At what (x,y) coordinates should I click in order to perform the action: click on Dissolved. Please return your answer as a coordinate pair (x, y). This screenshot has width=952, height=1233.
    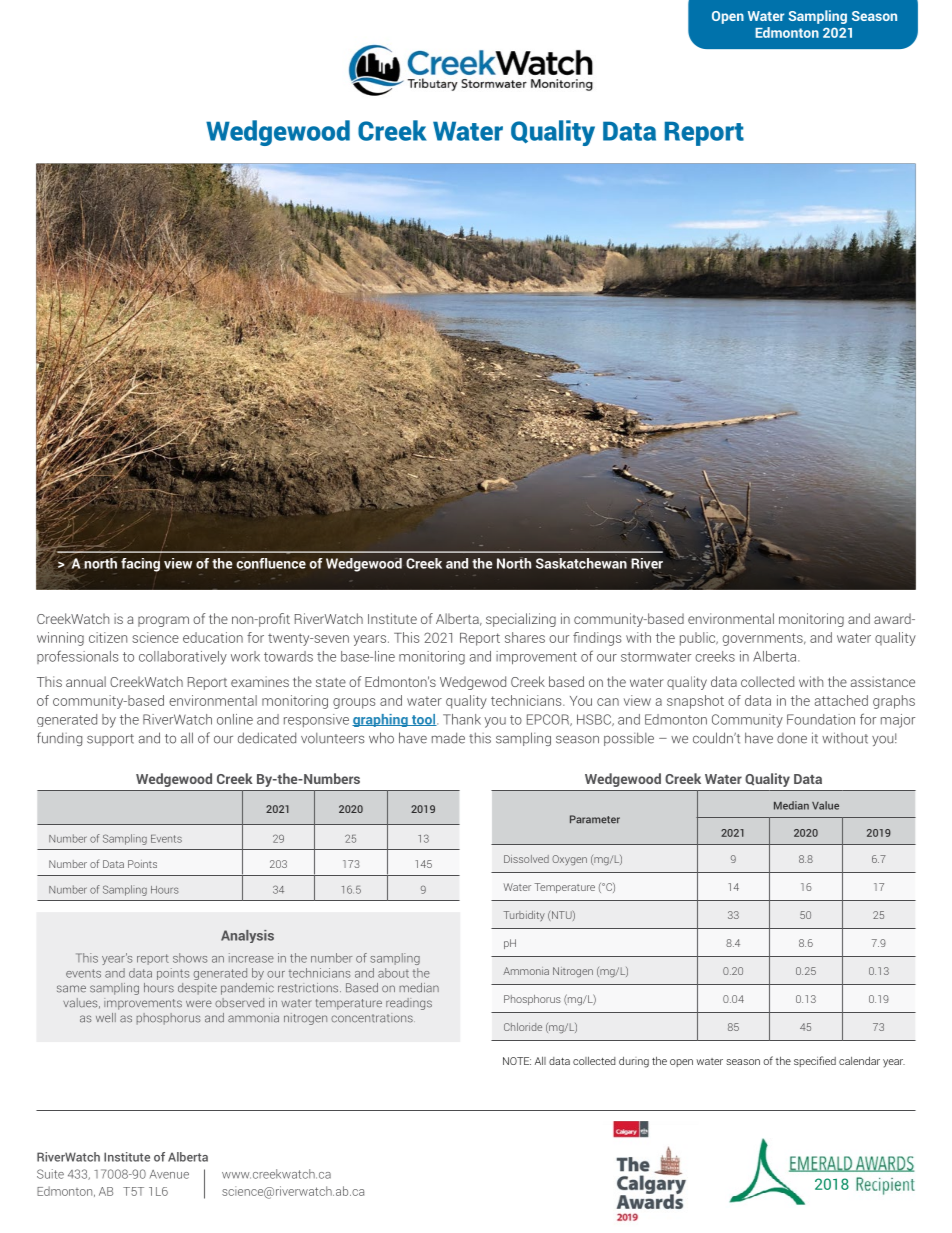
    Looking at the image, I should click on (526, 859).
